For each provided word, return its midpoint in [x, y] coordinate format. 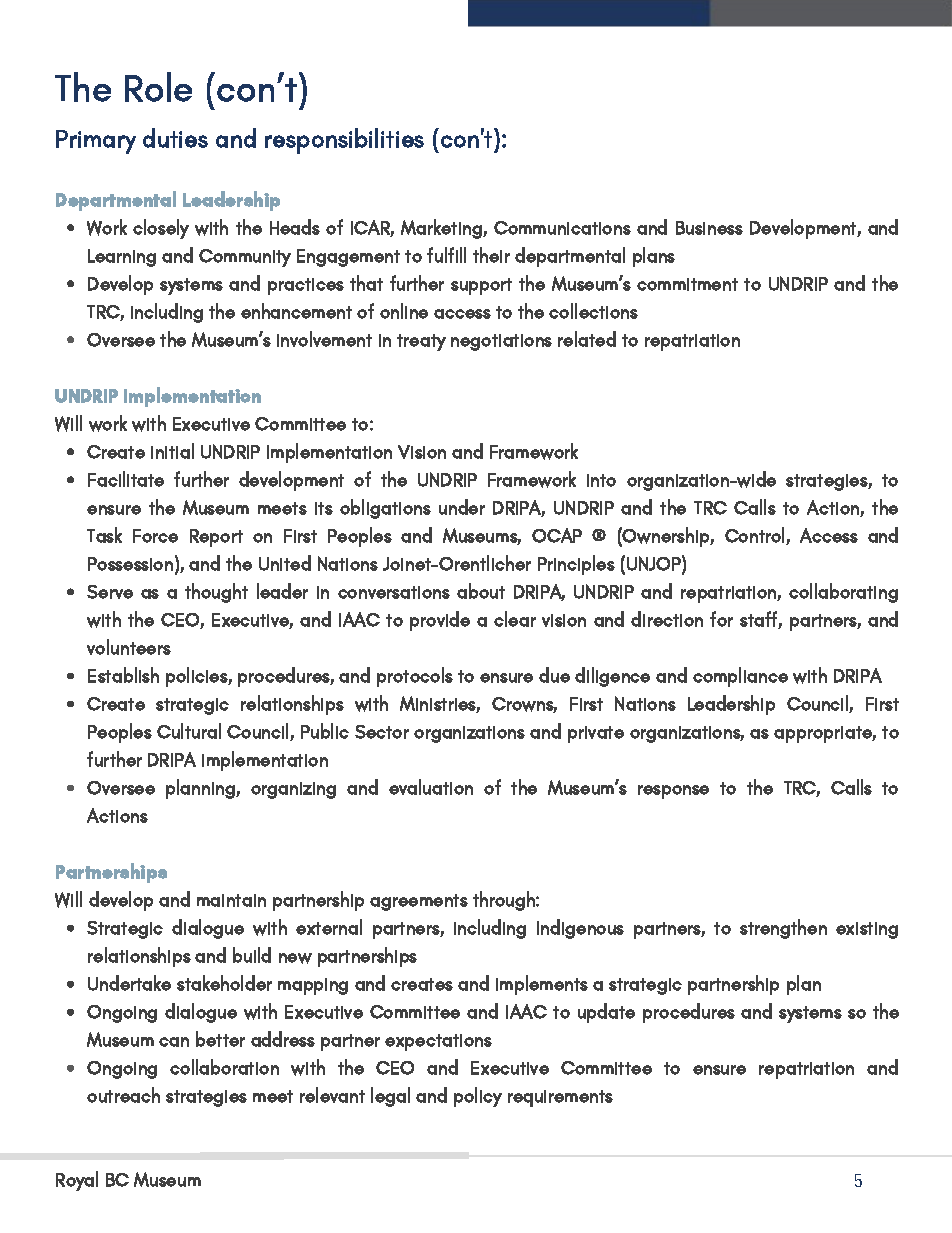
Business [709, 228]
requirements [560, 1098]
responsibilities [344, 141]
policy [478, 1097]
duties [175, 138]
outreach [123, 1095]
